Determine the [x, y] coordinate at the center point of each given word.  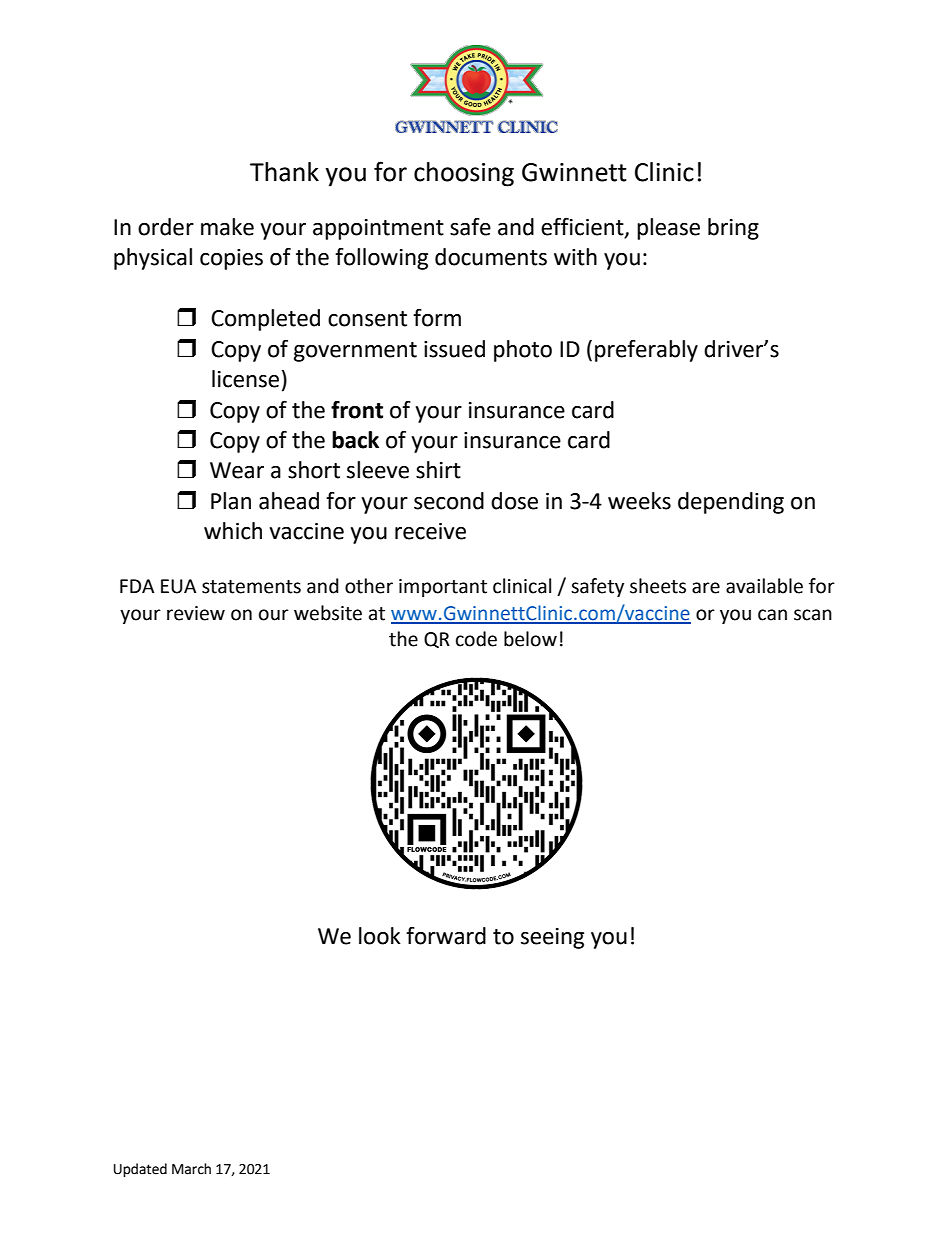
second [449, 501]
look [380, 936]
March [191, 1169]
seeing [552, 938]
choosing [464, 174]
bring [733, 229]
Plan [231, 501]
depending [731, 503]
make [227, 227]
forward [446, 936]
